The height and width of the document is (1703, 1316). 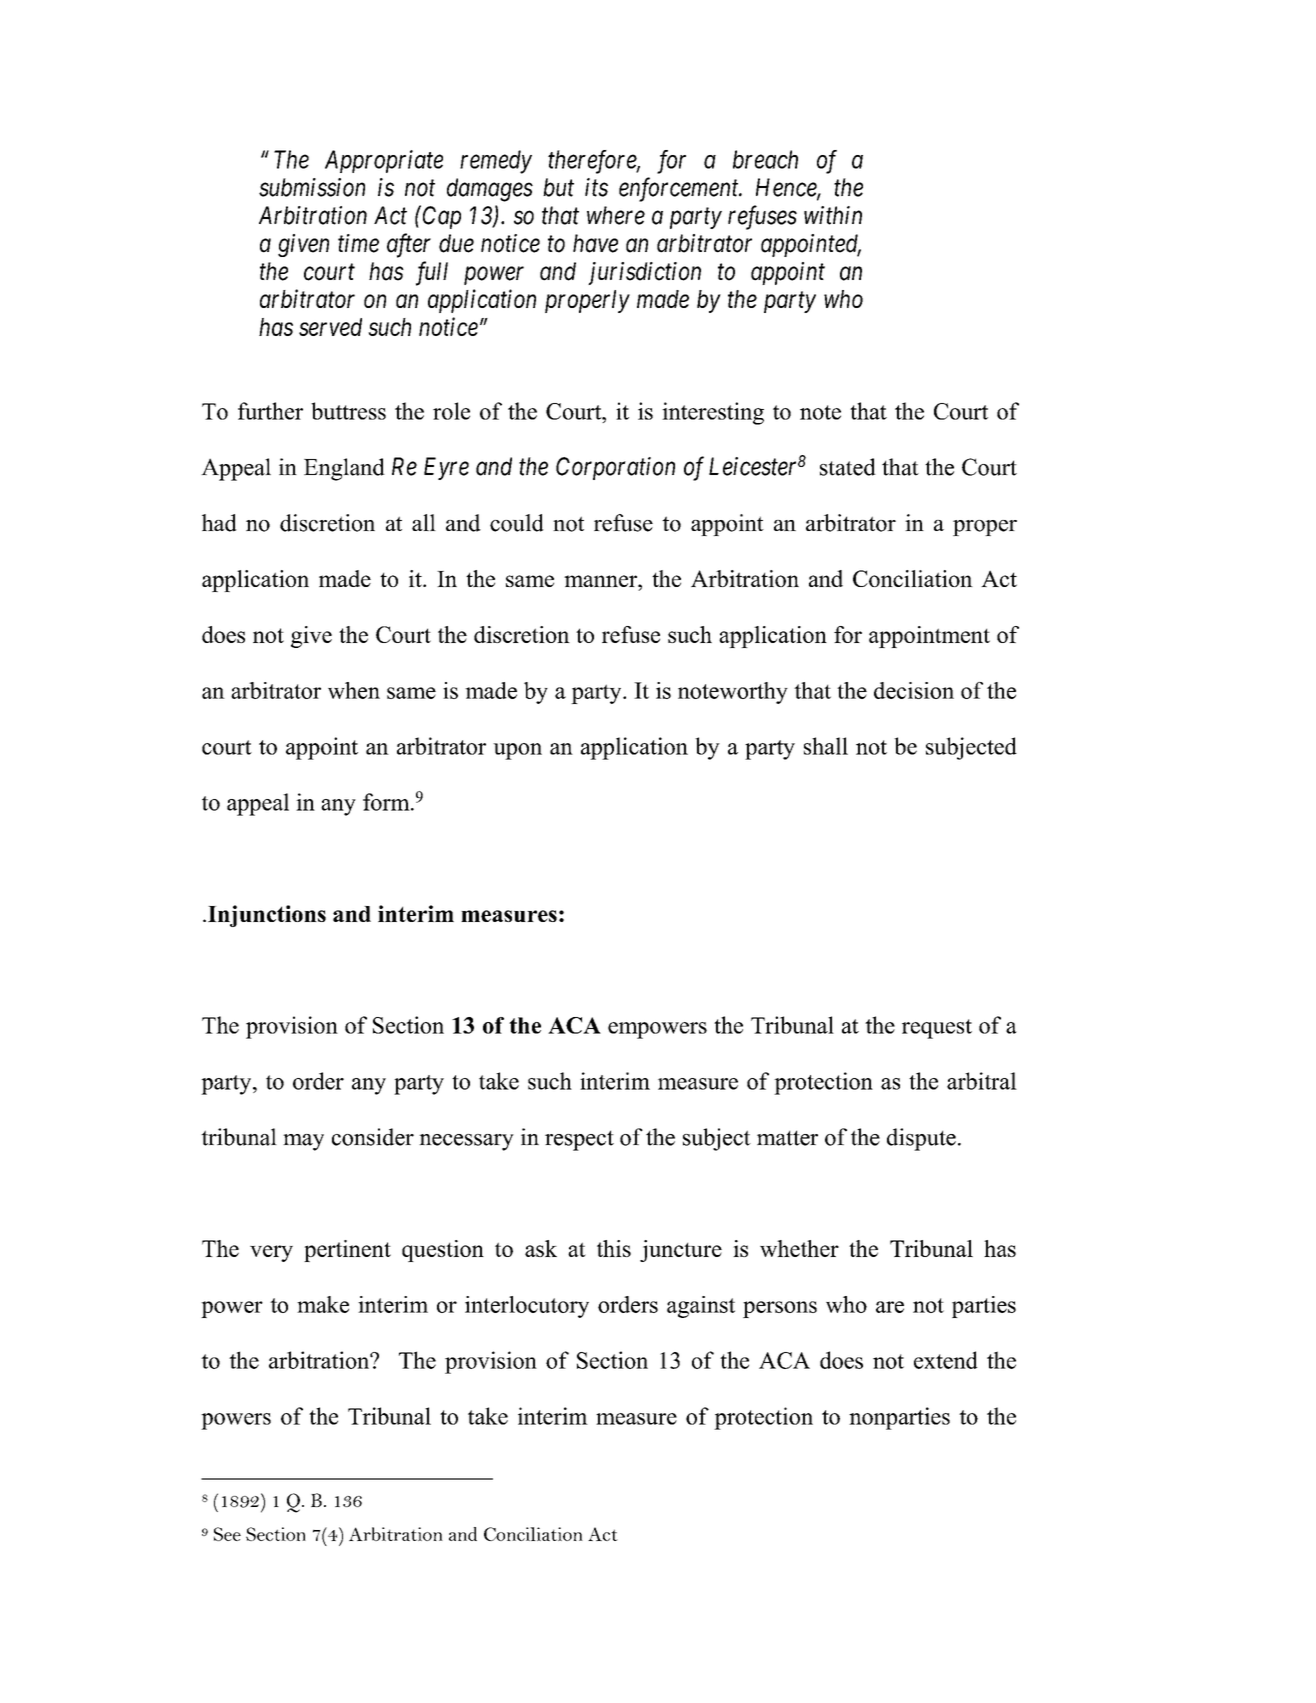 I want to click on its, so click(x=596, y=187).
